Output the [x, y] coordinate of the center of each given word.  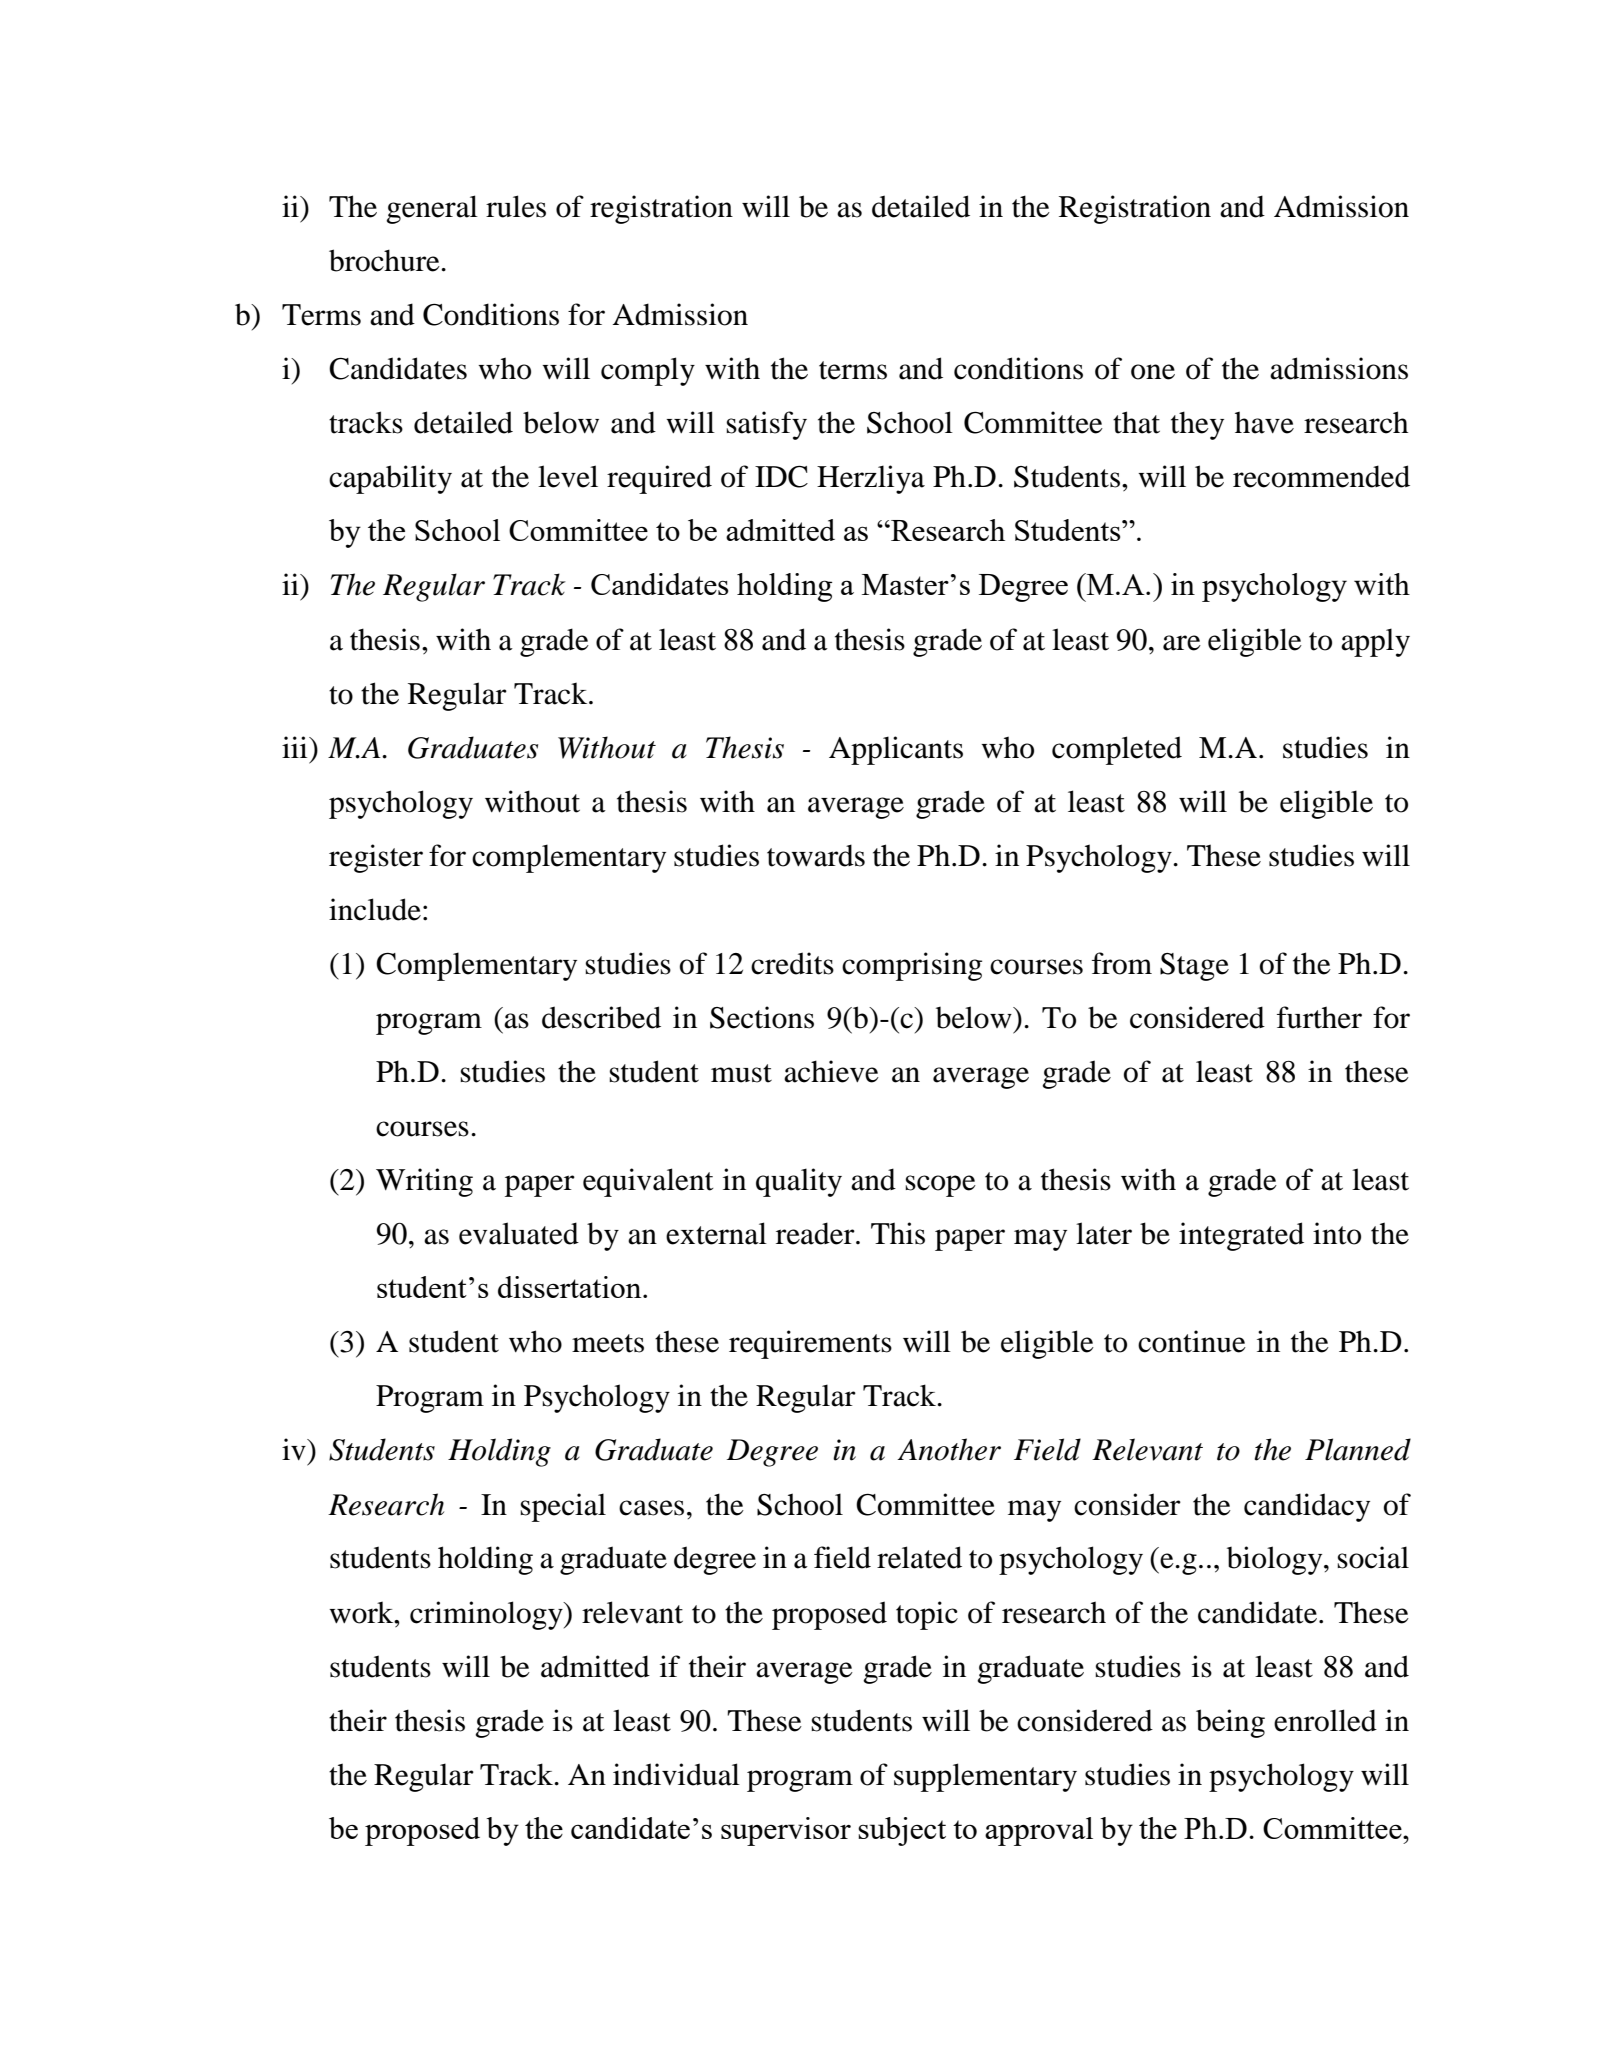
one [1153, 372]
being [1230, 1723]
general [432, 209]
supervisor [786, 1831]
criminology [487, 1615]
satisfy [766, 425]
